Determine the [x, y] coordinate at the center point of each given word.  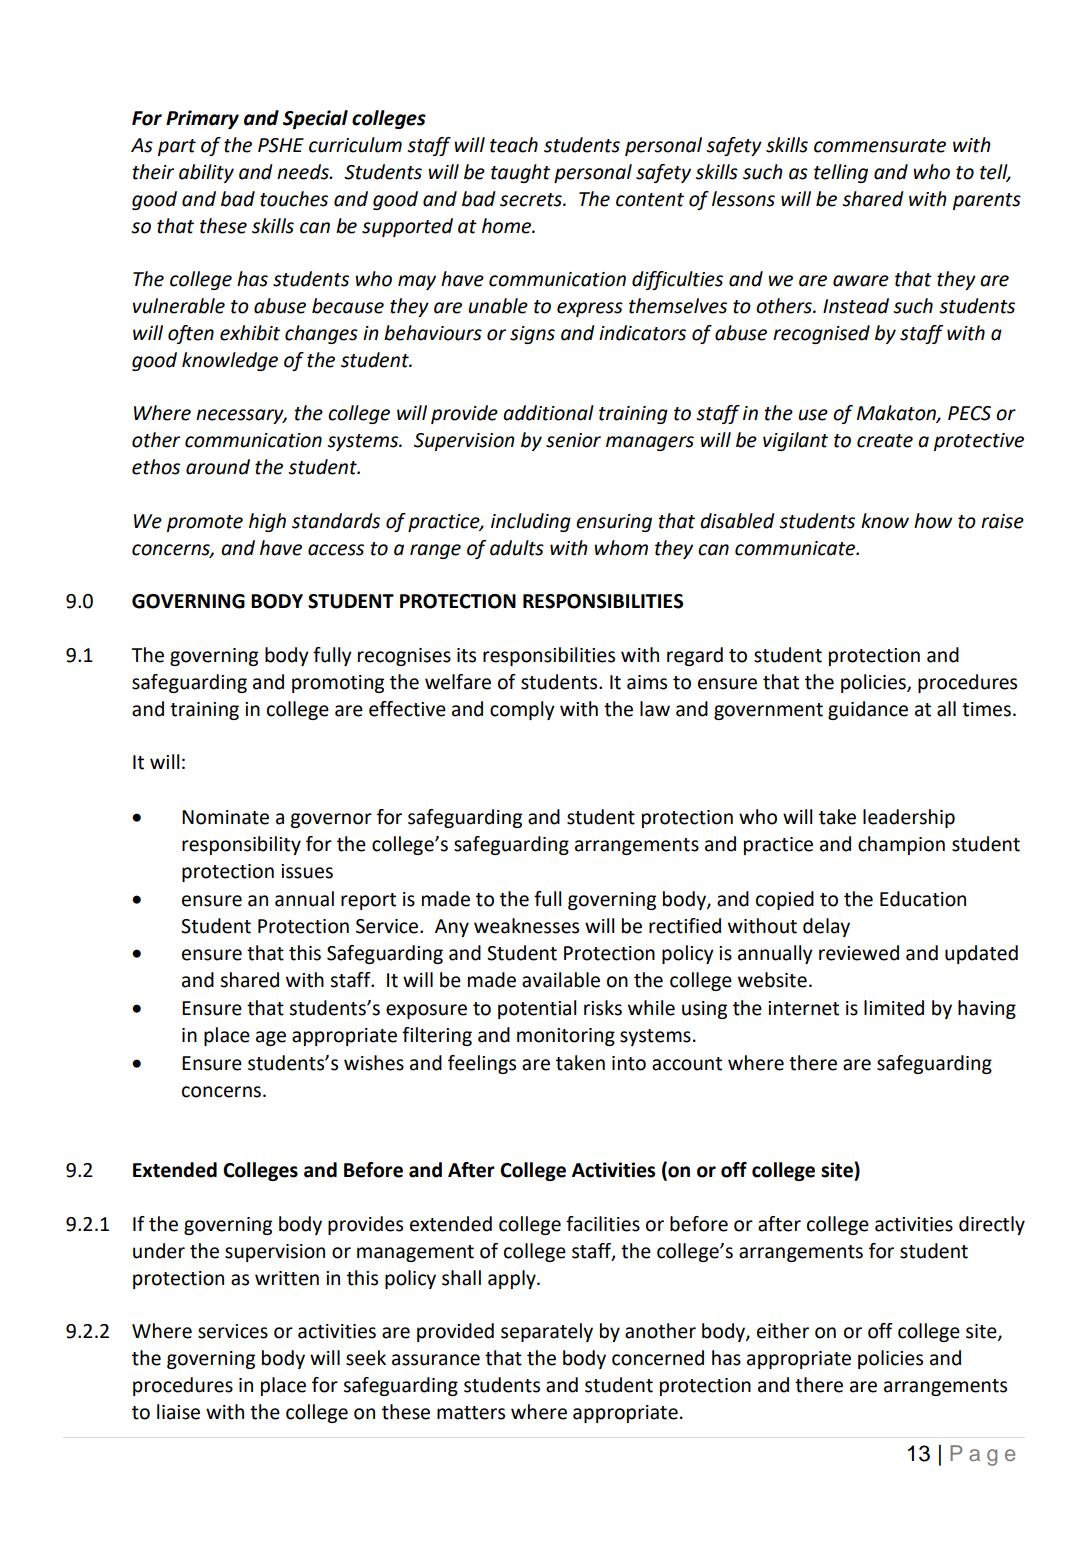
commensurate [880, 146]
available [561, 980]
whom [621, 548]
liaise [178, 1412]
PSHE [281, 145]
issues [307, 871]
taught [520, 173]
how [933, 521]
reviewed [859, 953]
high [267, 522]
